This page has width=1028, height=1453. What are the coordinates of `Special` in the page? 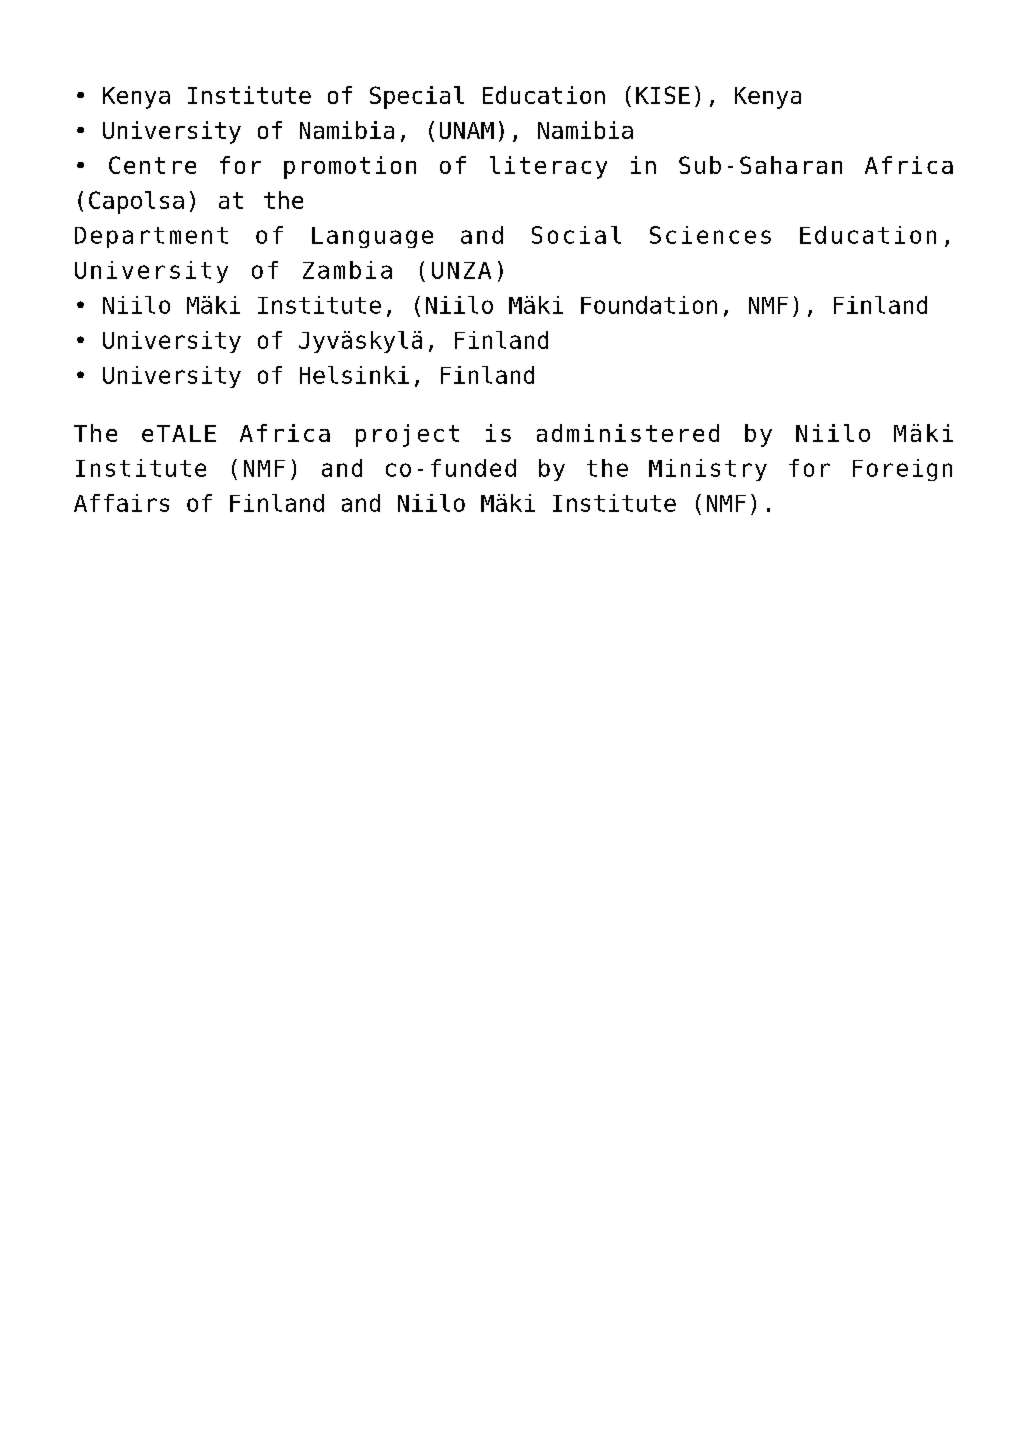 It's located at (417, 97).
